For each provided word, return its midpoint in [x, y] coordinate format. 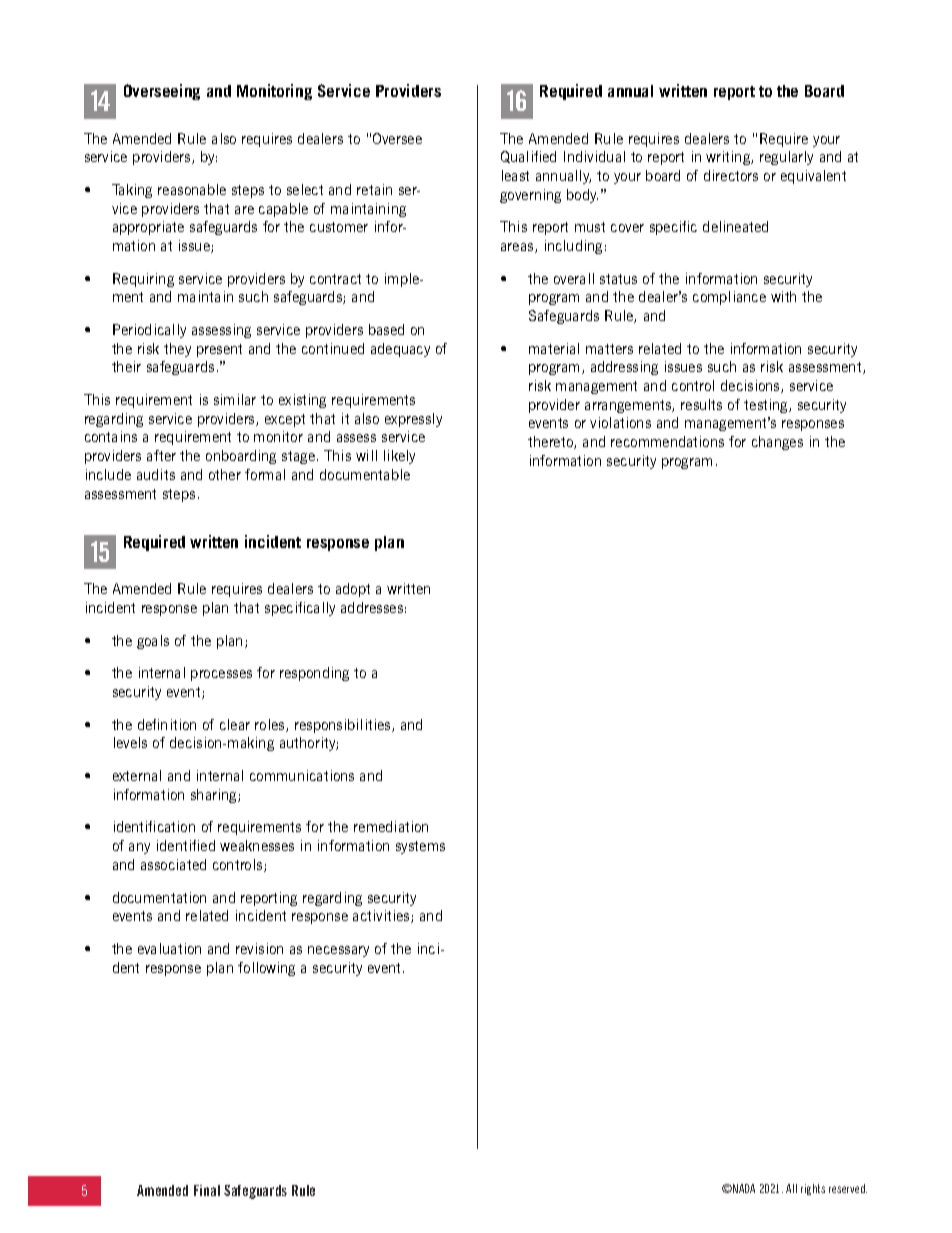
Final [207, 1190]
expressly [413, 420]
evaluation [169, 948]
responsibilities [344, 726]
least [515, 175]
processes [221, 675]
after [161, 455]
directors [731, 175]
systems [420, 847]
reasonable [192, 189]
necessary [338, 951]
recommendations [667, 441]
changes [777, 443]
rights [813, 1189]
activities [382, 916]
